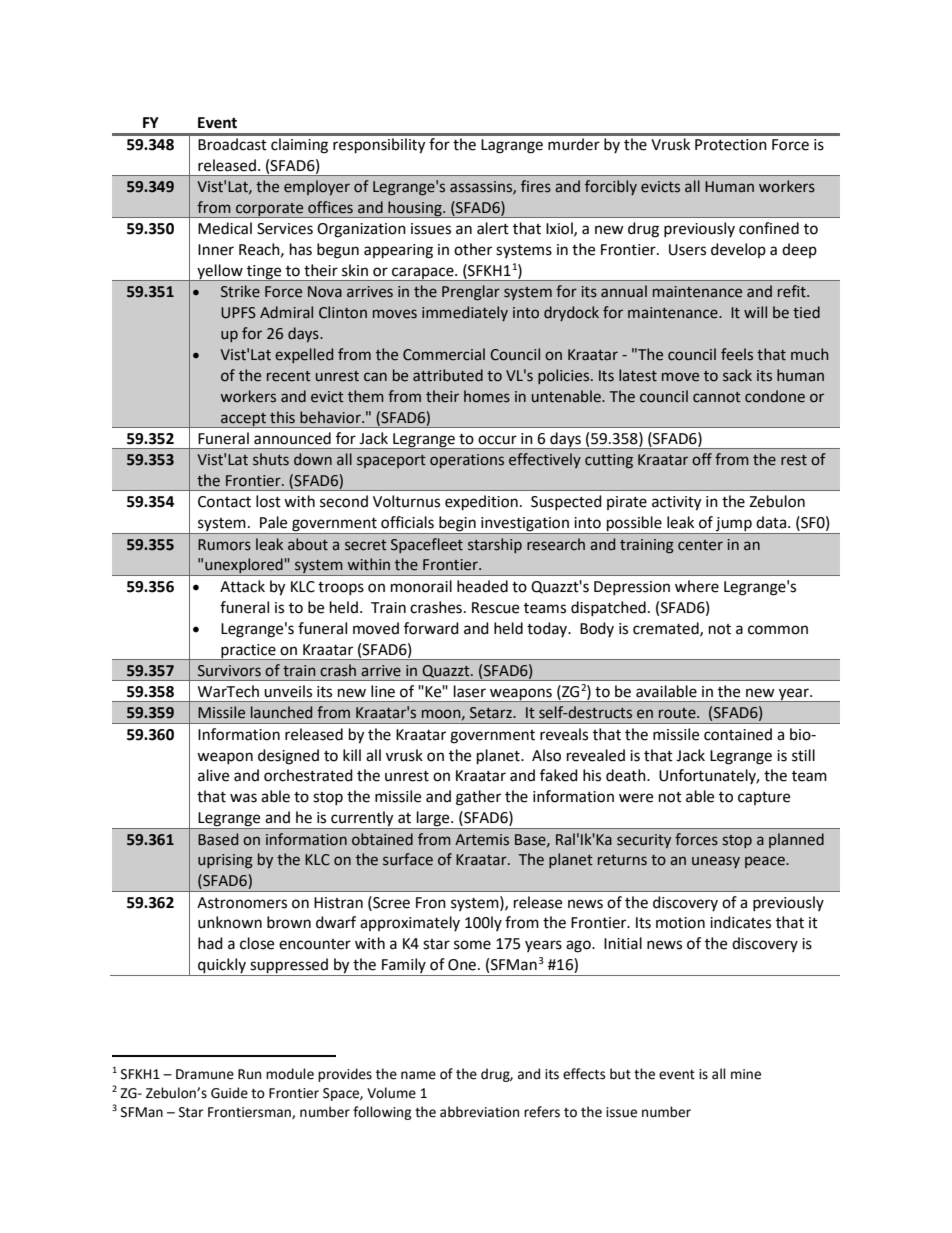  Describe the element at coordinates (270, 210) in the page. I see `corporate` at that location.
